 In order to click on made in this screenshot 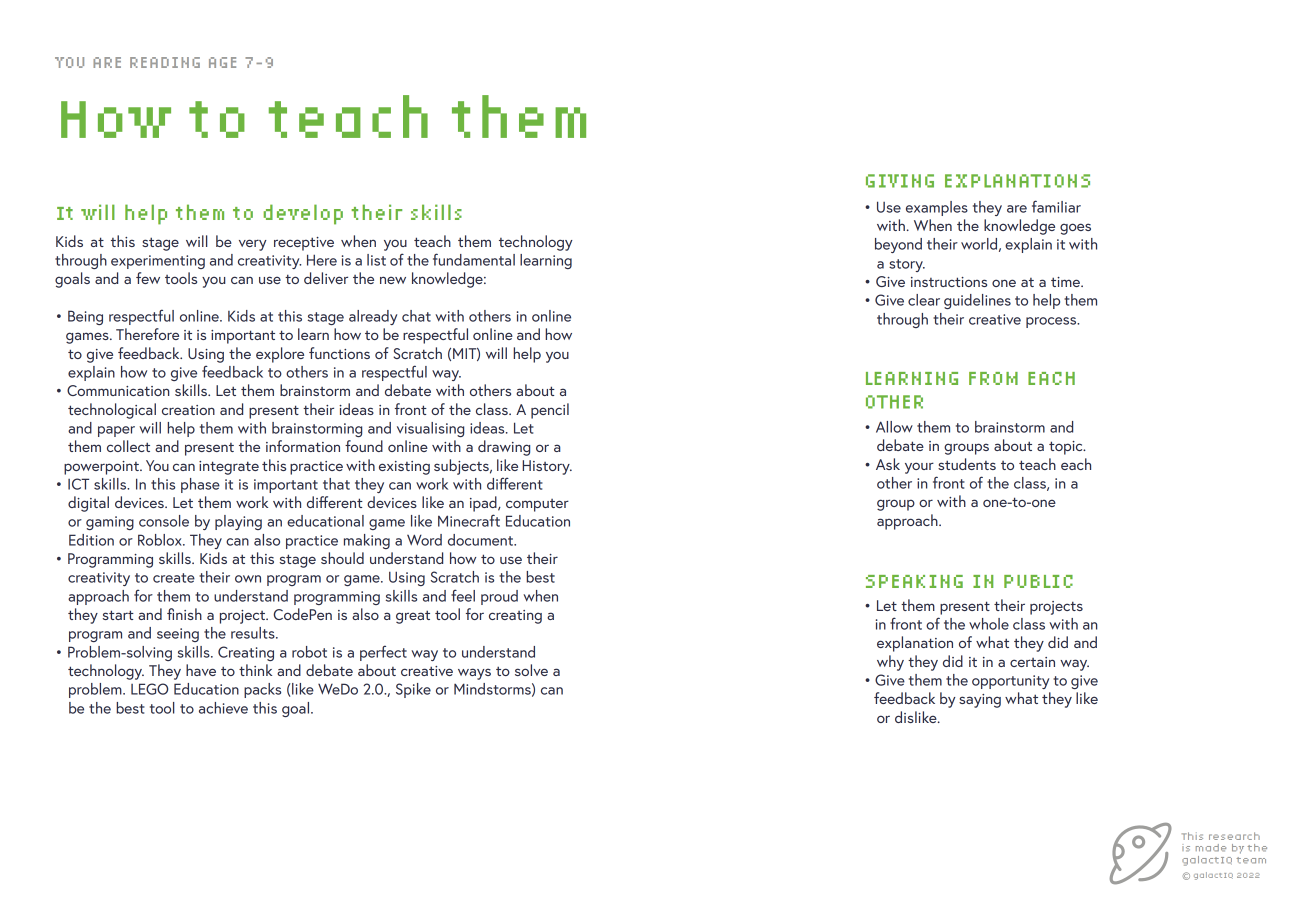, I will do `click(1211, 848)`.
